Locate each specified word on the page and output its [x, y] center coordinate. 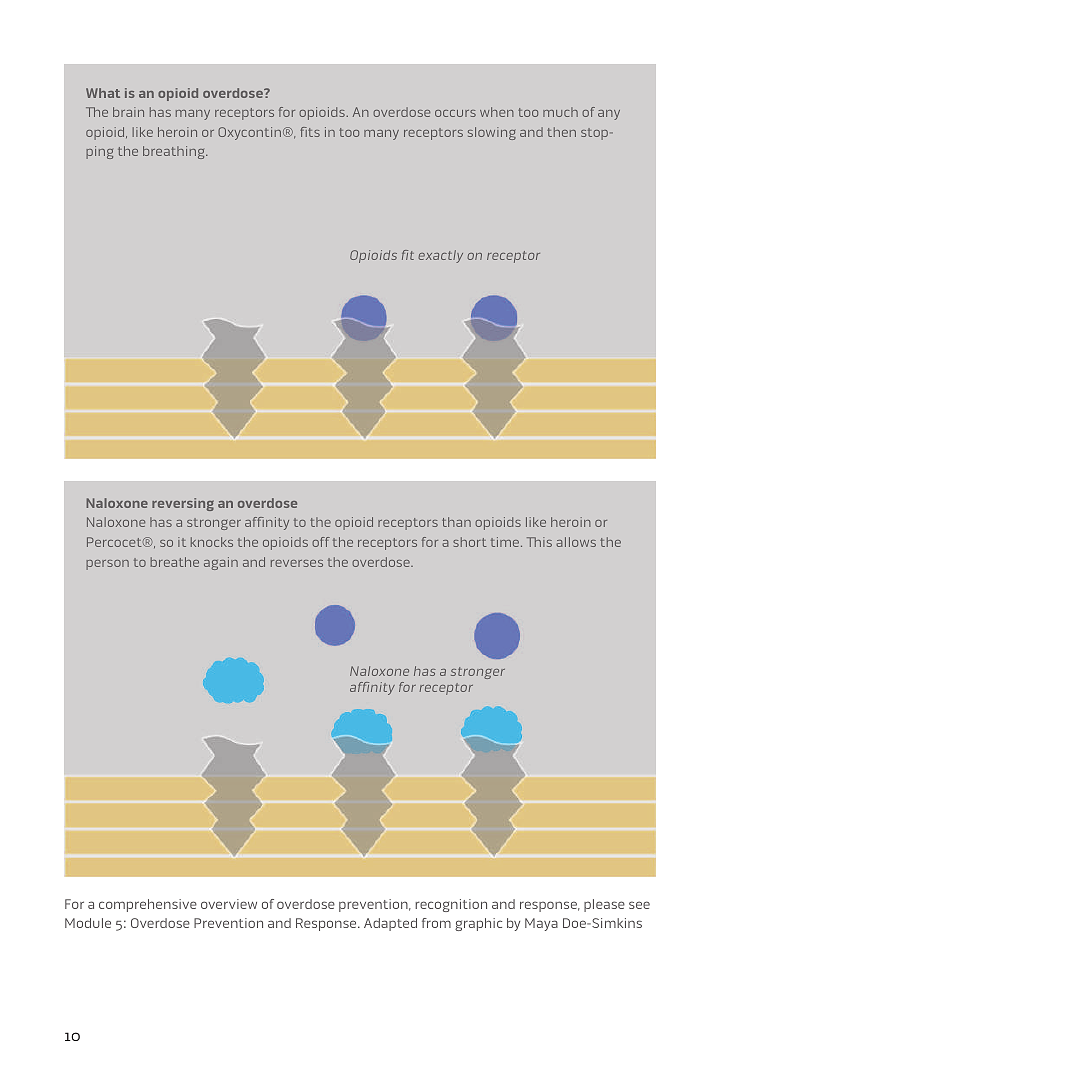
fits [310, 132]
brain [128, 112]
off [321, 542]
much [560, 112]
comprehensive [148, 905]
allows [576, 542]
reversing [183, 504]
